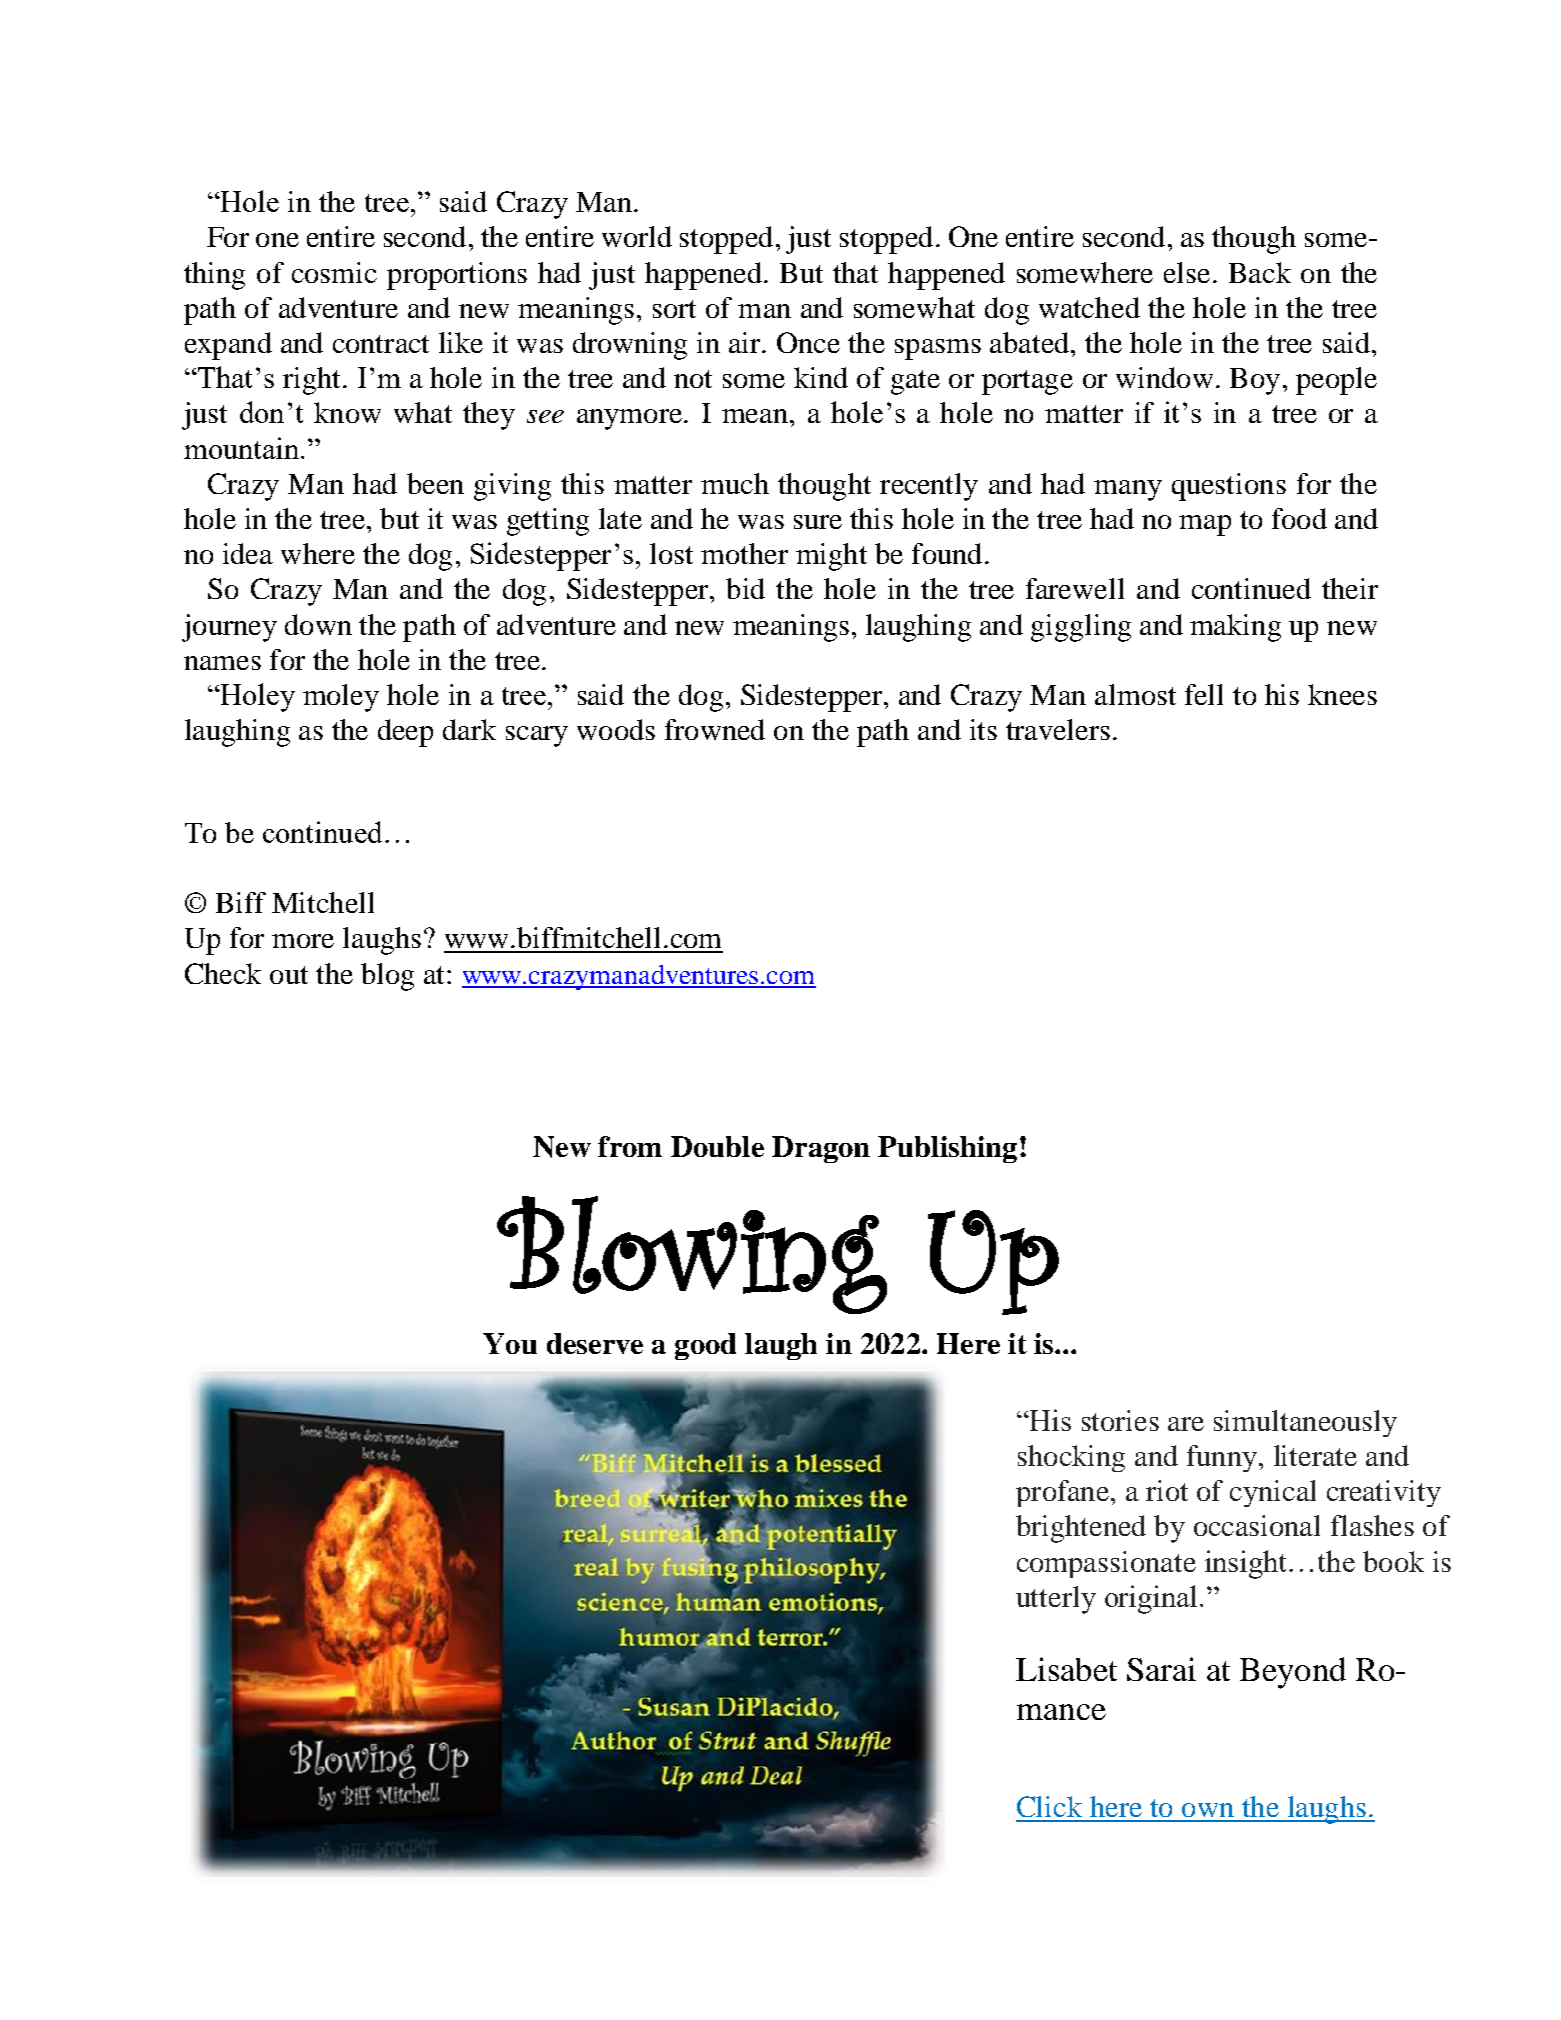 Image resolution: width=1561 pixels, height=2020 pixels. What do you see at coordinates (717, 1146) in the document?
I see `Double` at bounding box center [717, 1146].
